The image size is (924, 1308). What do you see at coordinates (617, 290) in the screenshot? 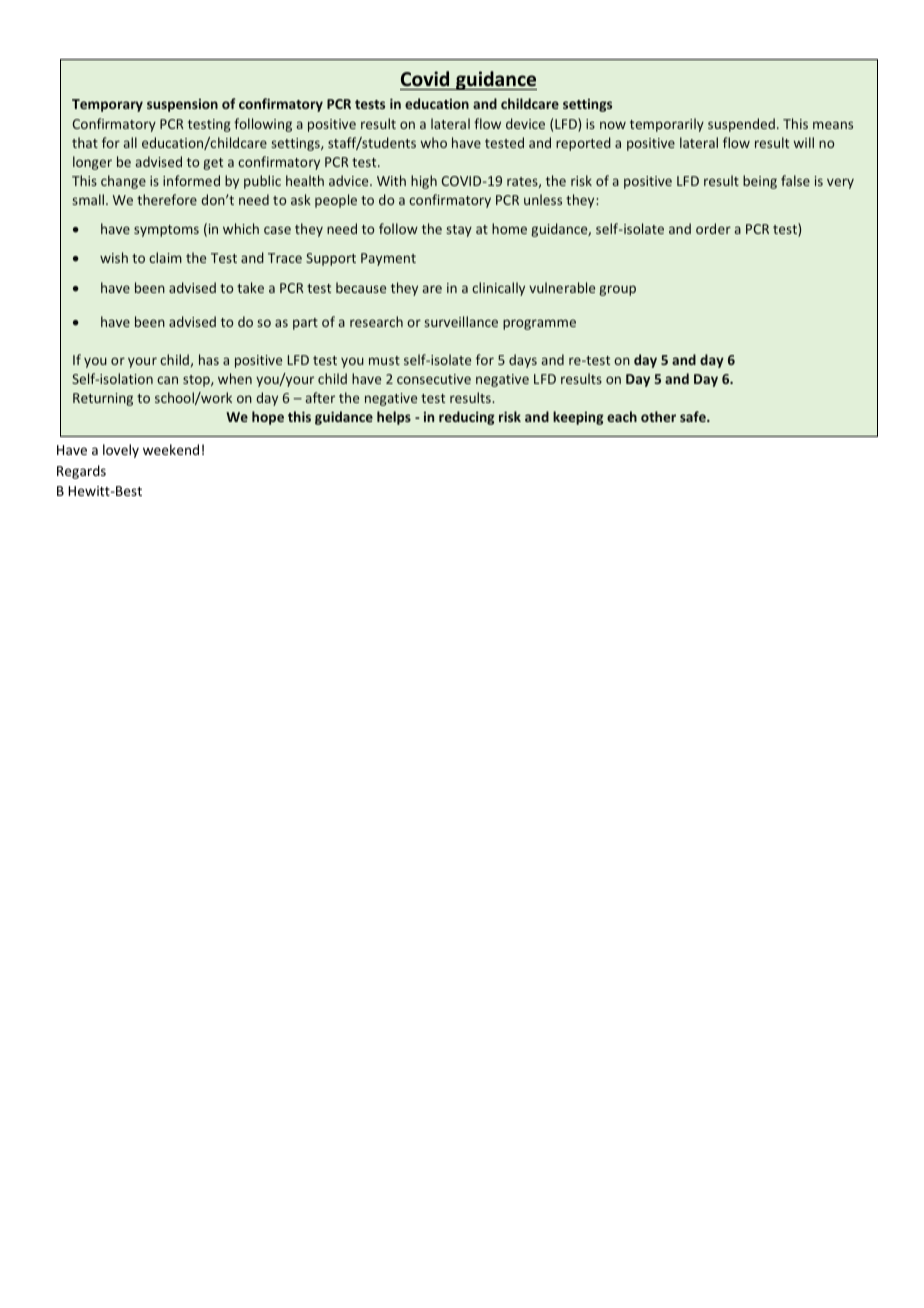
I see `group` at bounding box center [617, 290].
